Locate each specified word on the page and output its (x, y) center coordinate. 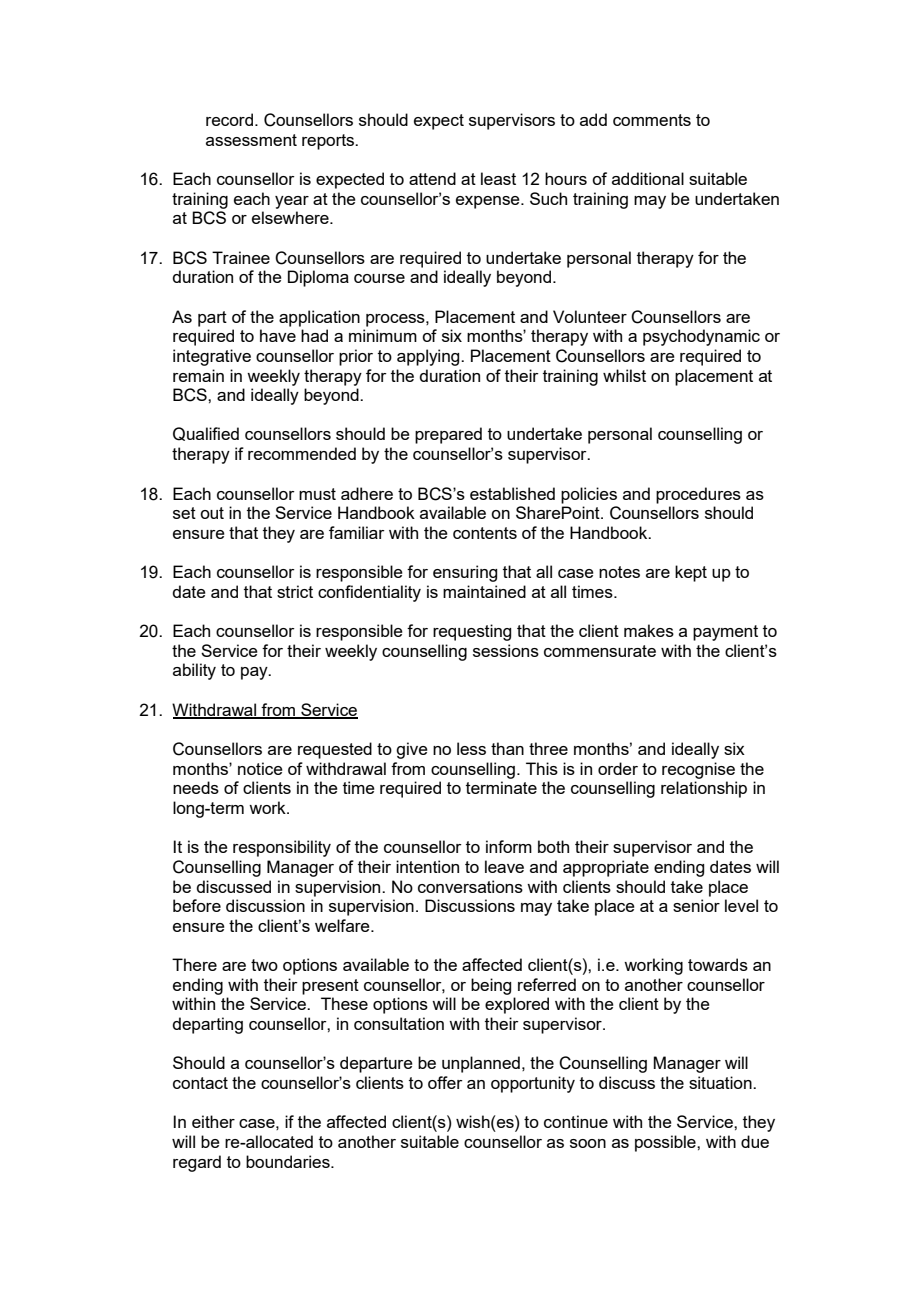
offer (445, 1082)
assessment (251, 140)
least (498, 178)
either (213, 1121)
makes (649, 630)
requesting (472, 632)
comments (652, 120)
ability (194, 671)
